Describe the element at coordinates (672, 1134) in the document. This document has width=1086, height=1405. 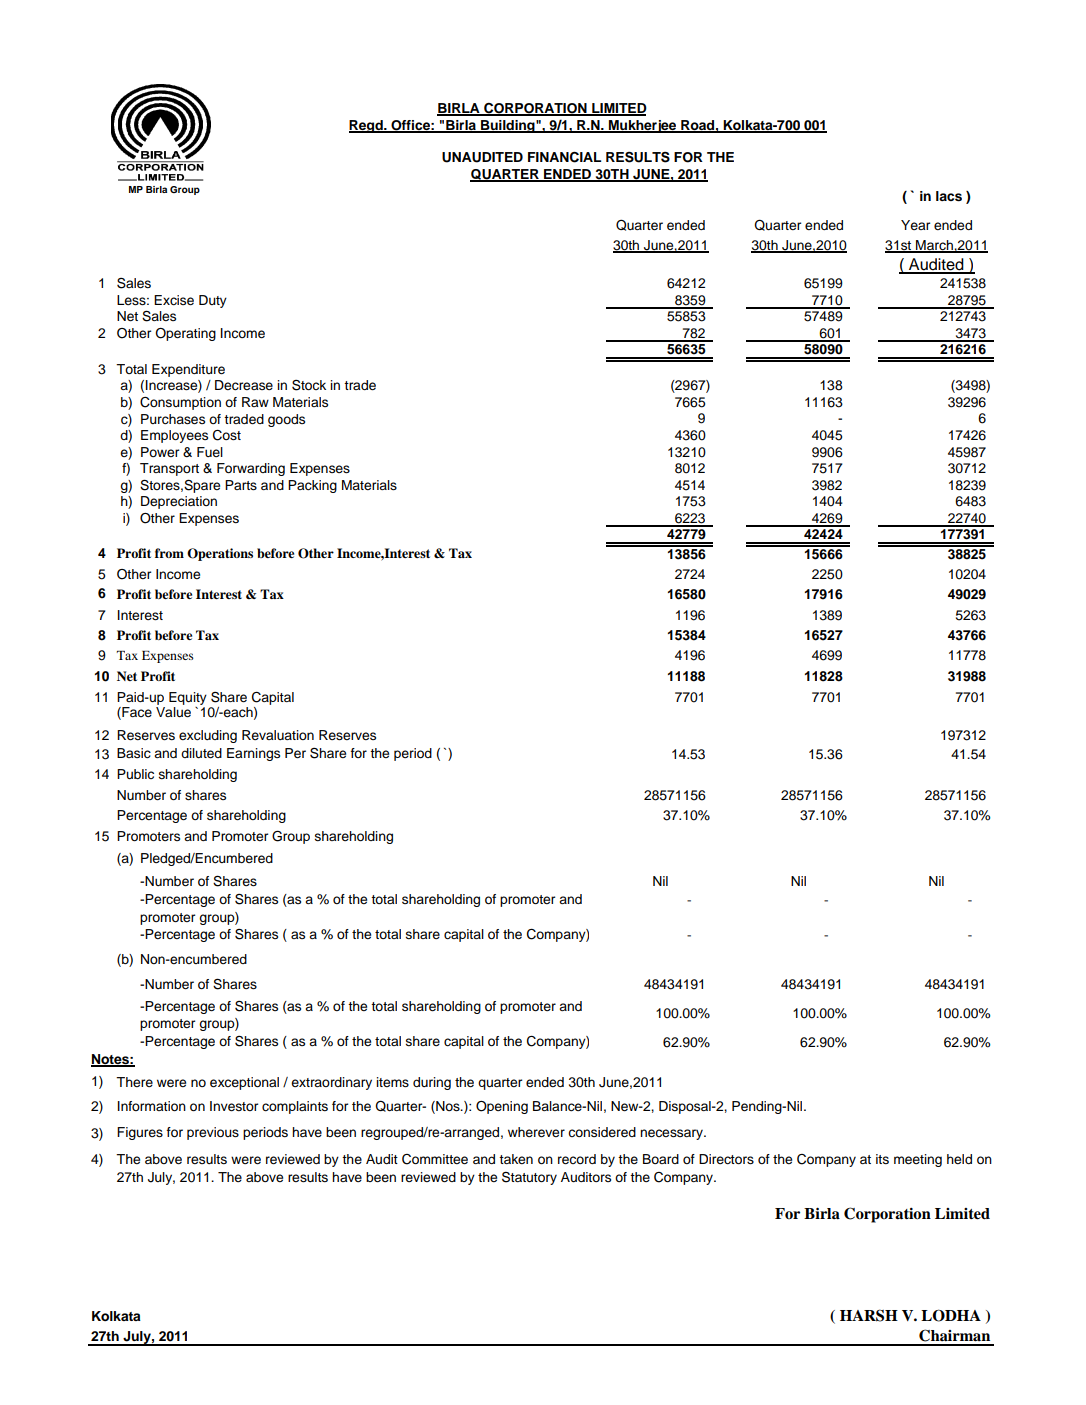
I see `necessary` at that location.
